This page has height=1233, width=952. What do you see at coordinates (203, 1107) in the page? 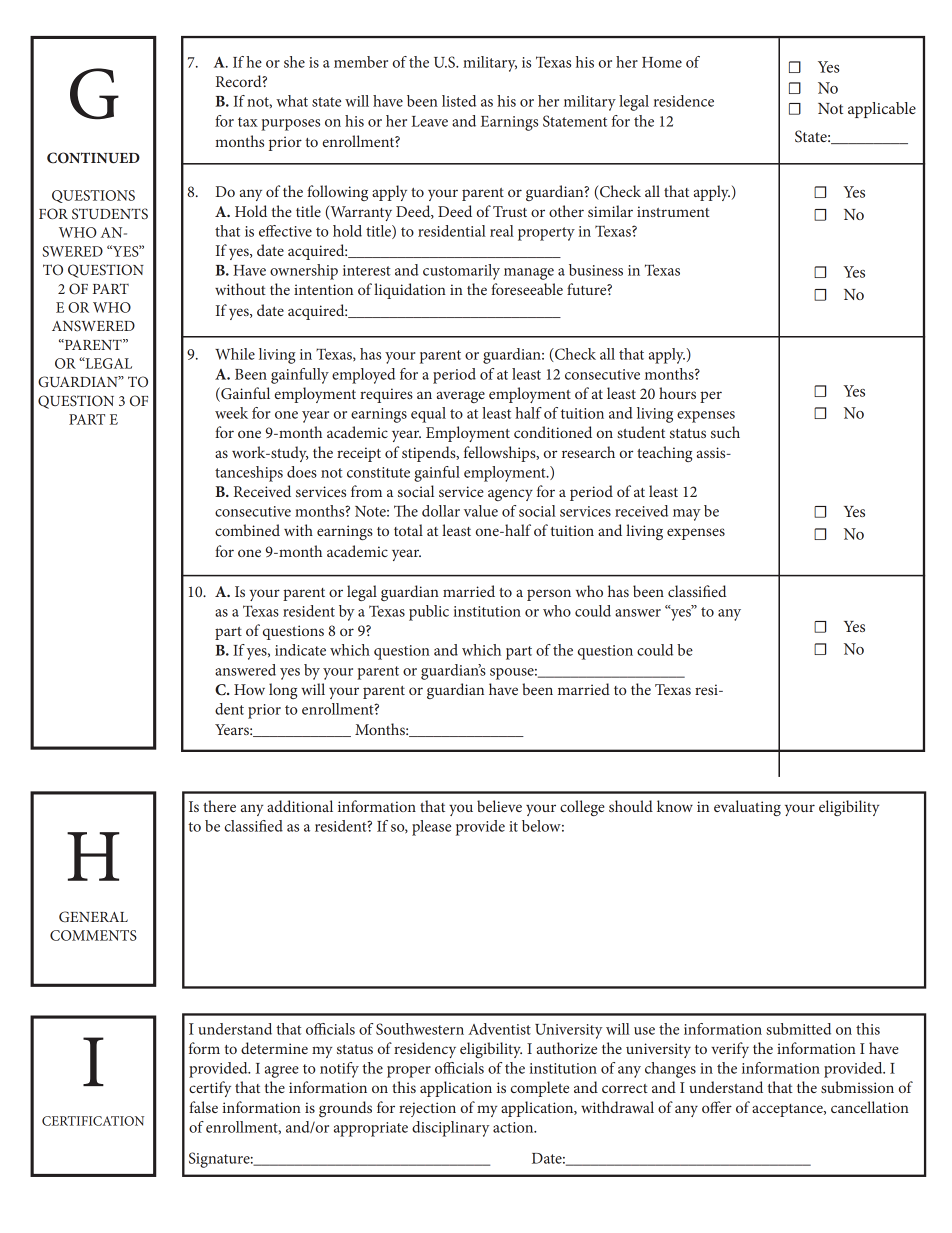
I see `false` at bounding box center [203, 1107].
